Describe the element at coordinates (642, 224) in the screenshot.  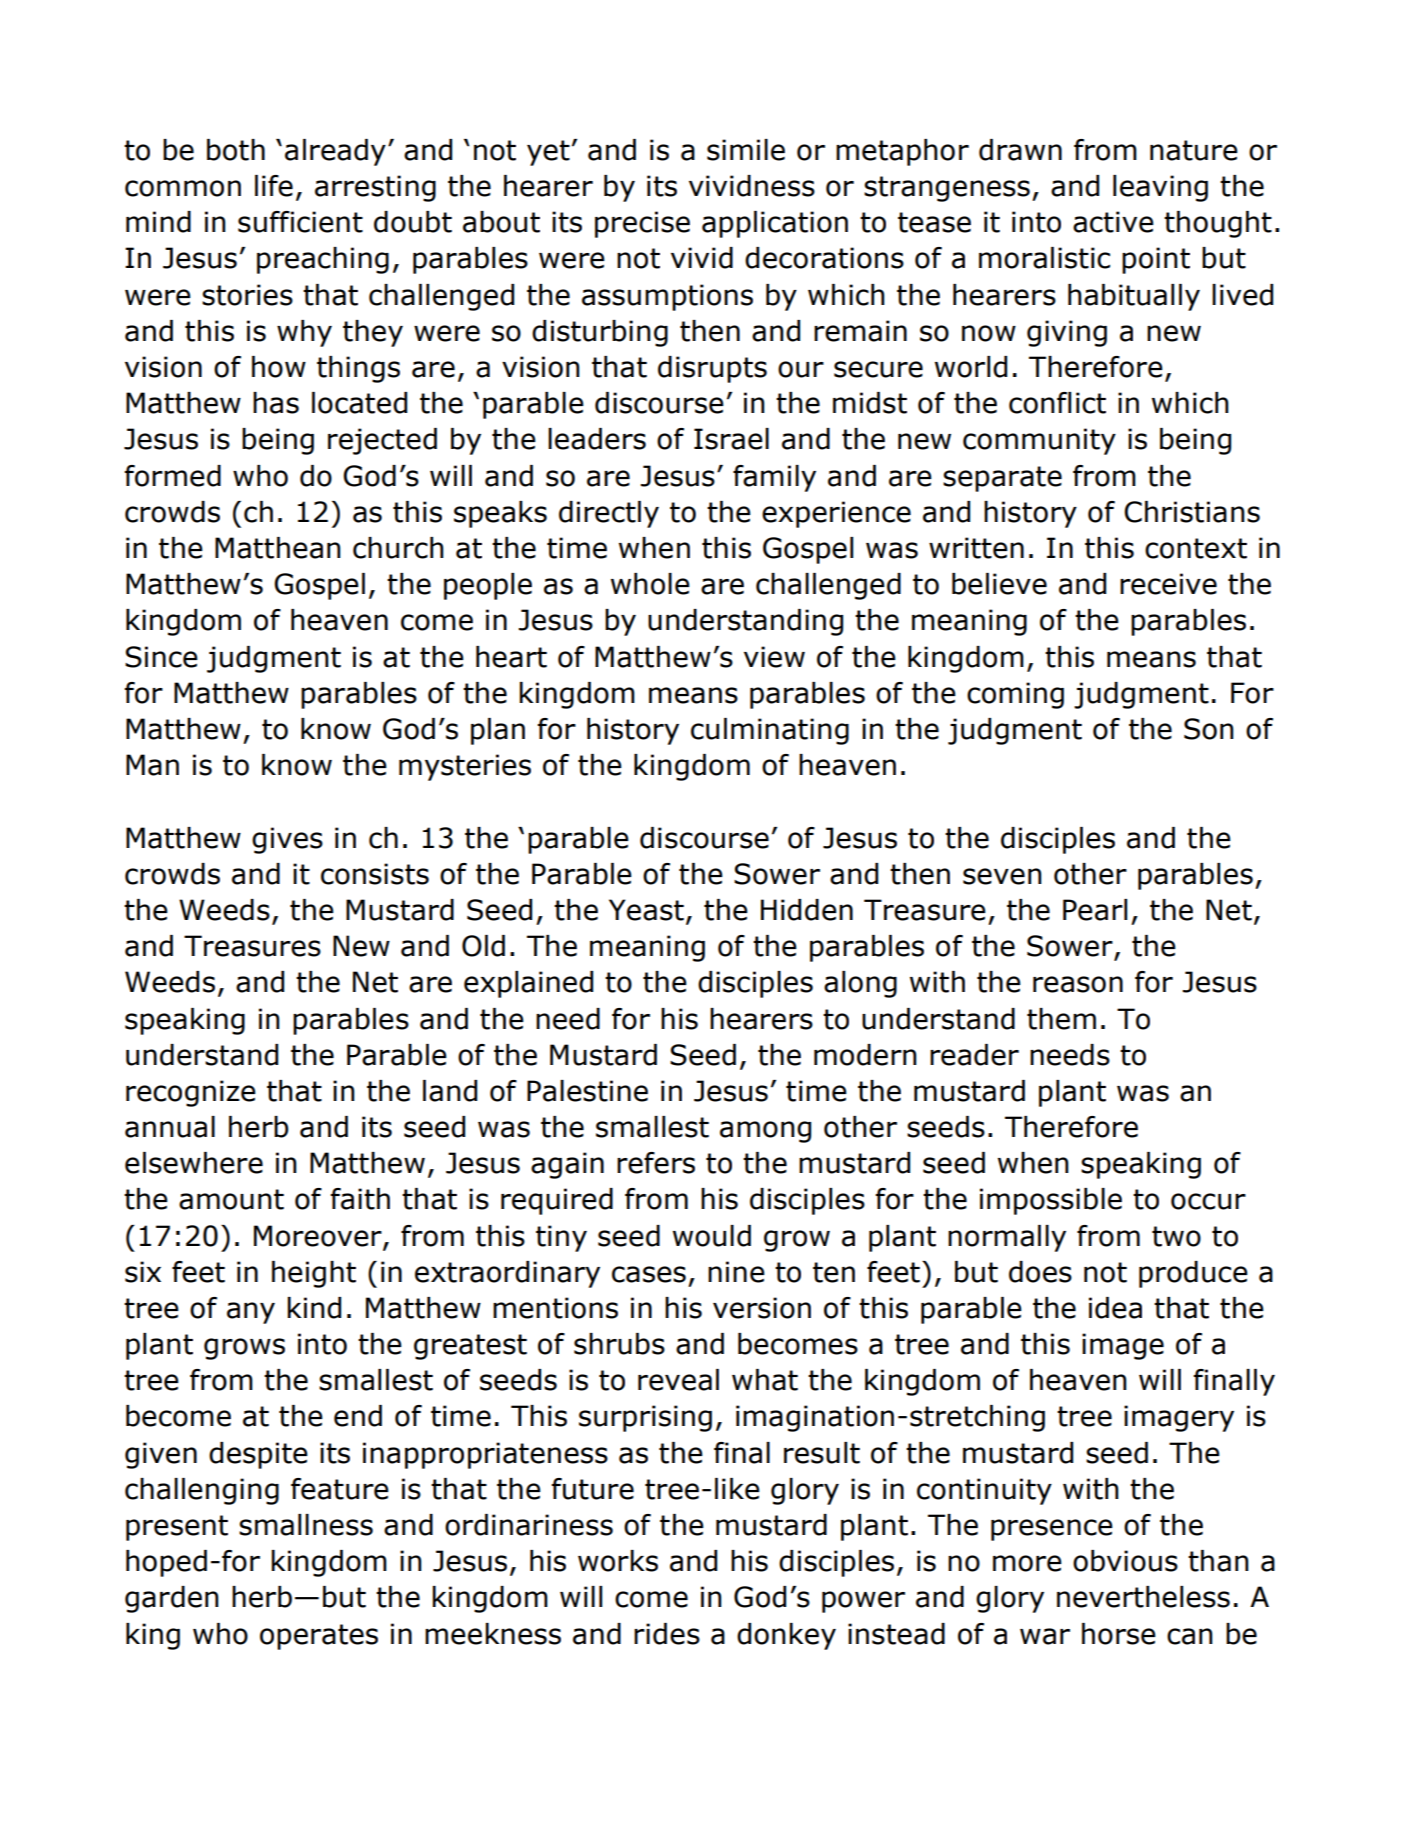
I see `precise` at that location.
